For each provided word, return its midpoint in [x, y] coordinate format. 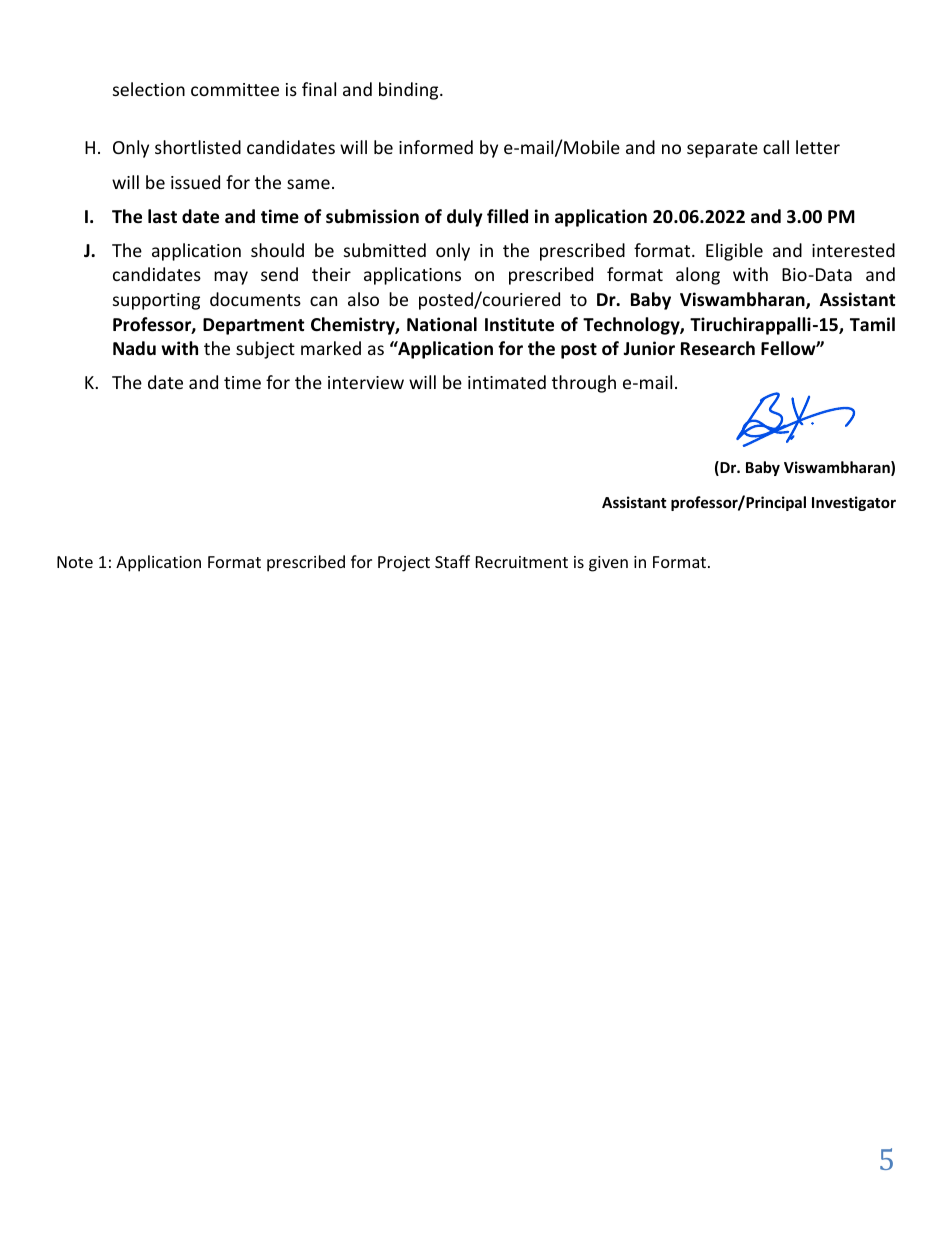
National [442, 324]
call [776, 147]
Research [718, 348]
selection [149, 89]
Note [75, 562]
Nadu [134, 348]
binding [410, 91]
